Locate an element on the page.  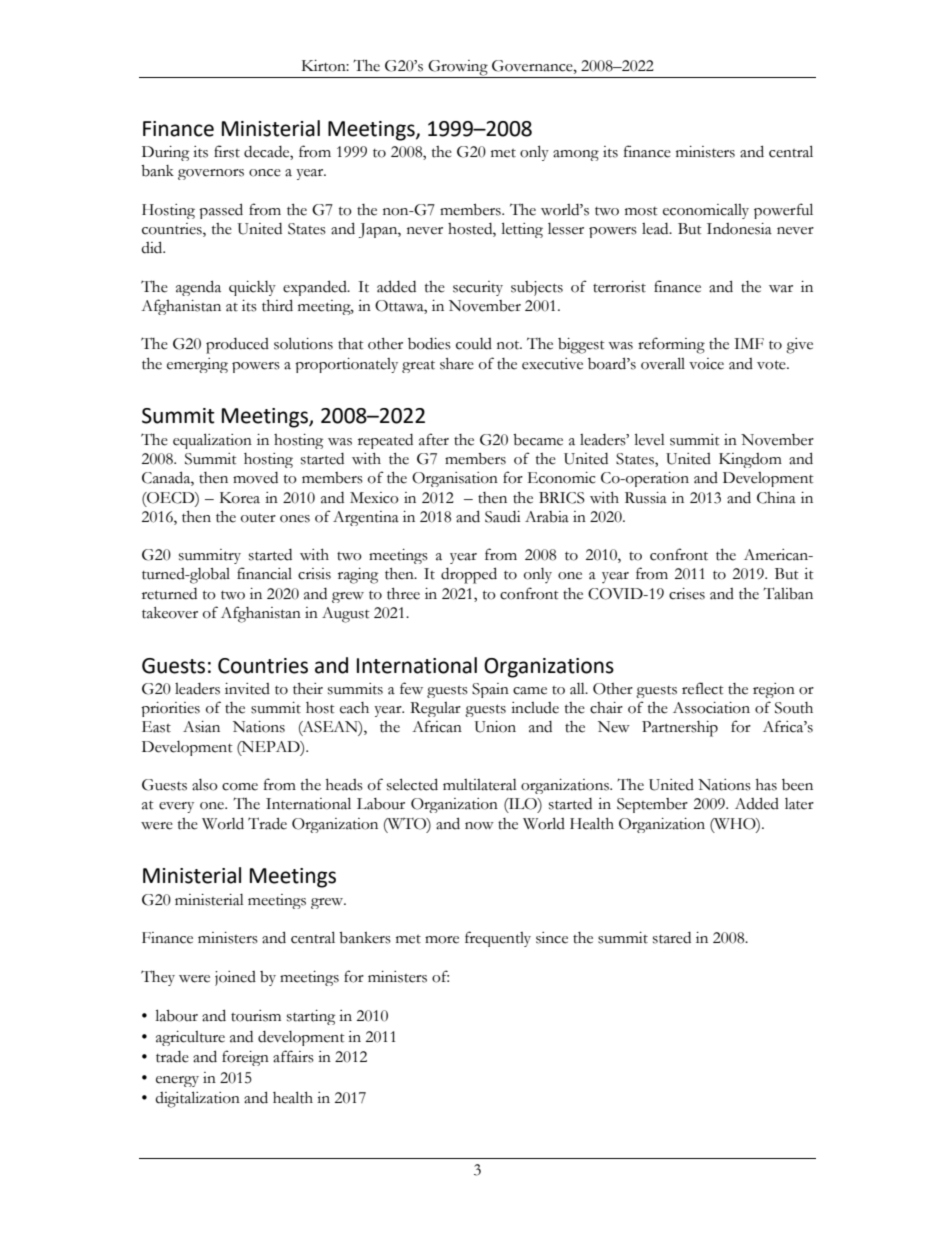
foreign is located at coordinates (245, 1058).
